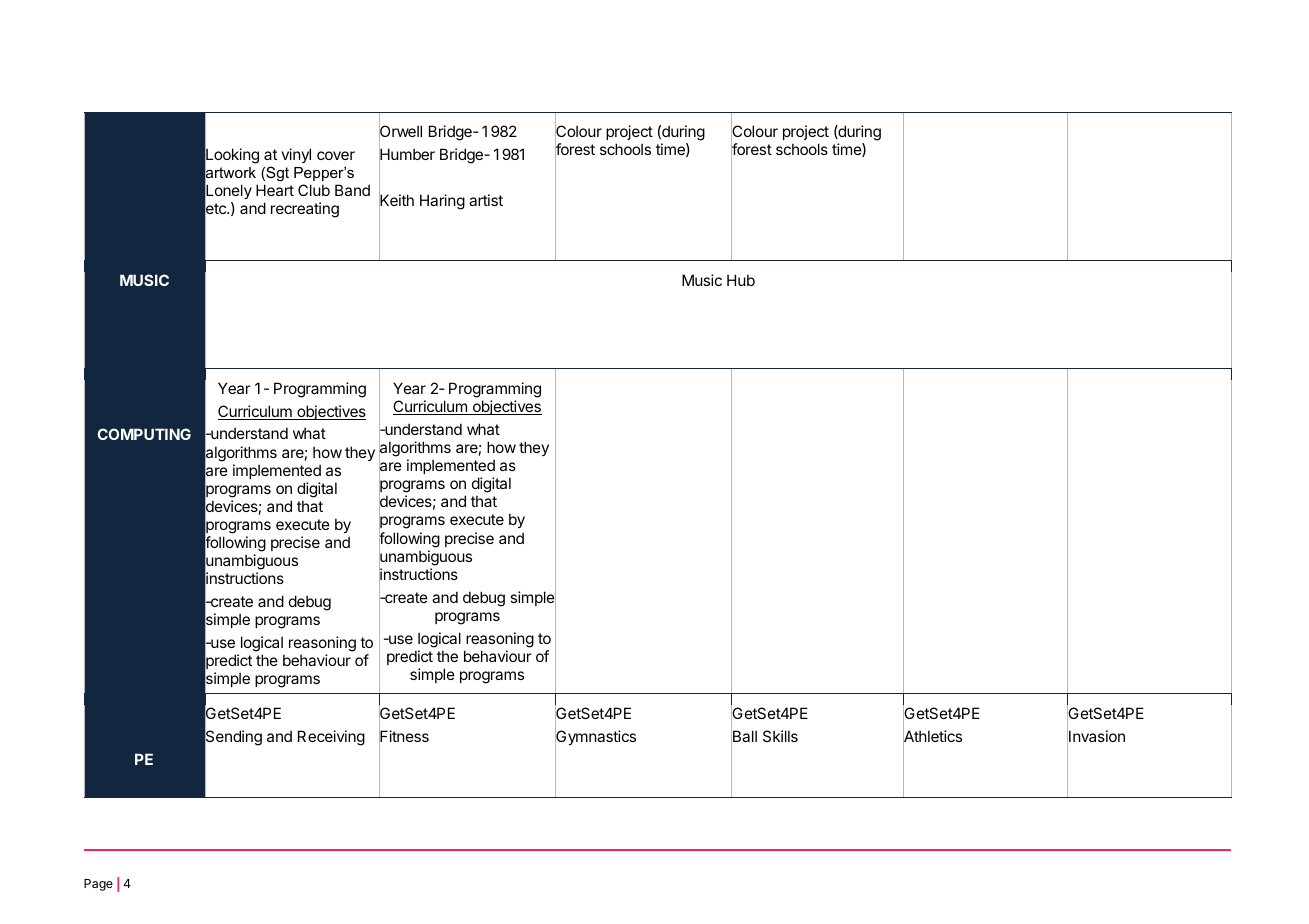  I want to click on Page, so click(98, 885).
